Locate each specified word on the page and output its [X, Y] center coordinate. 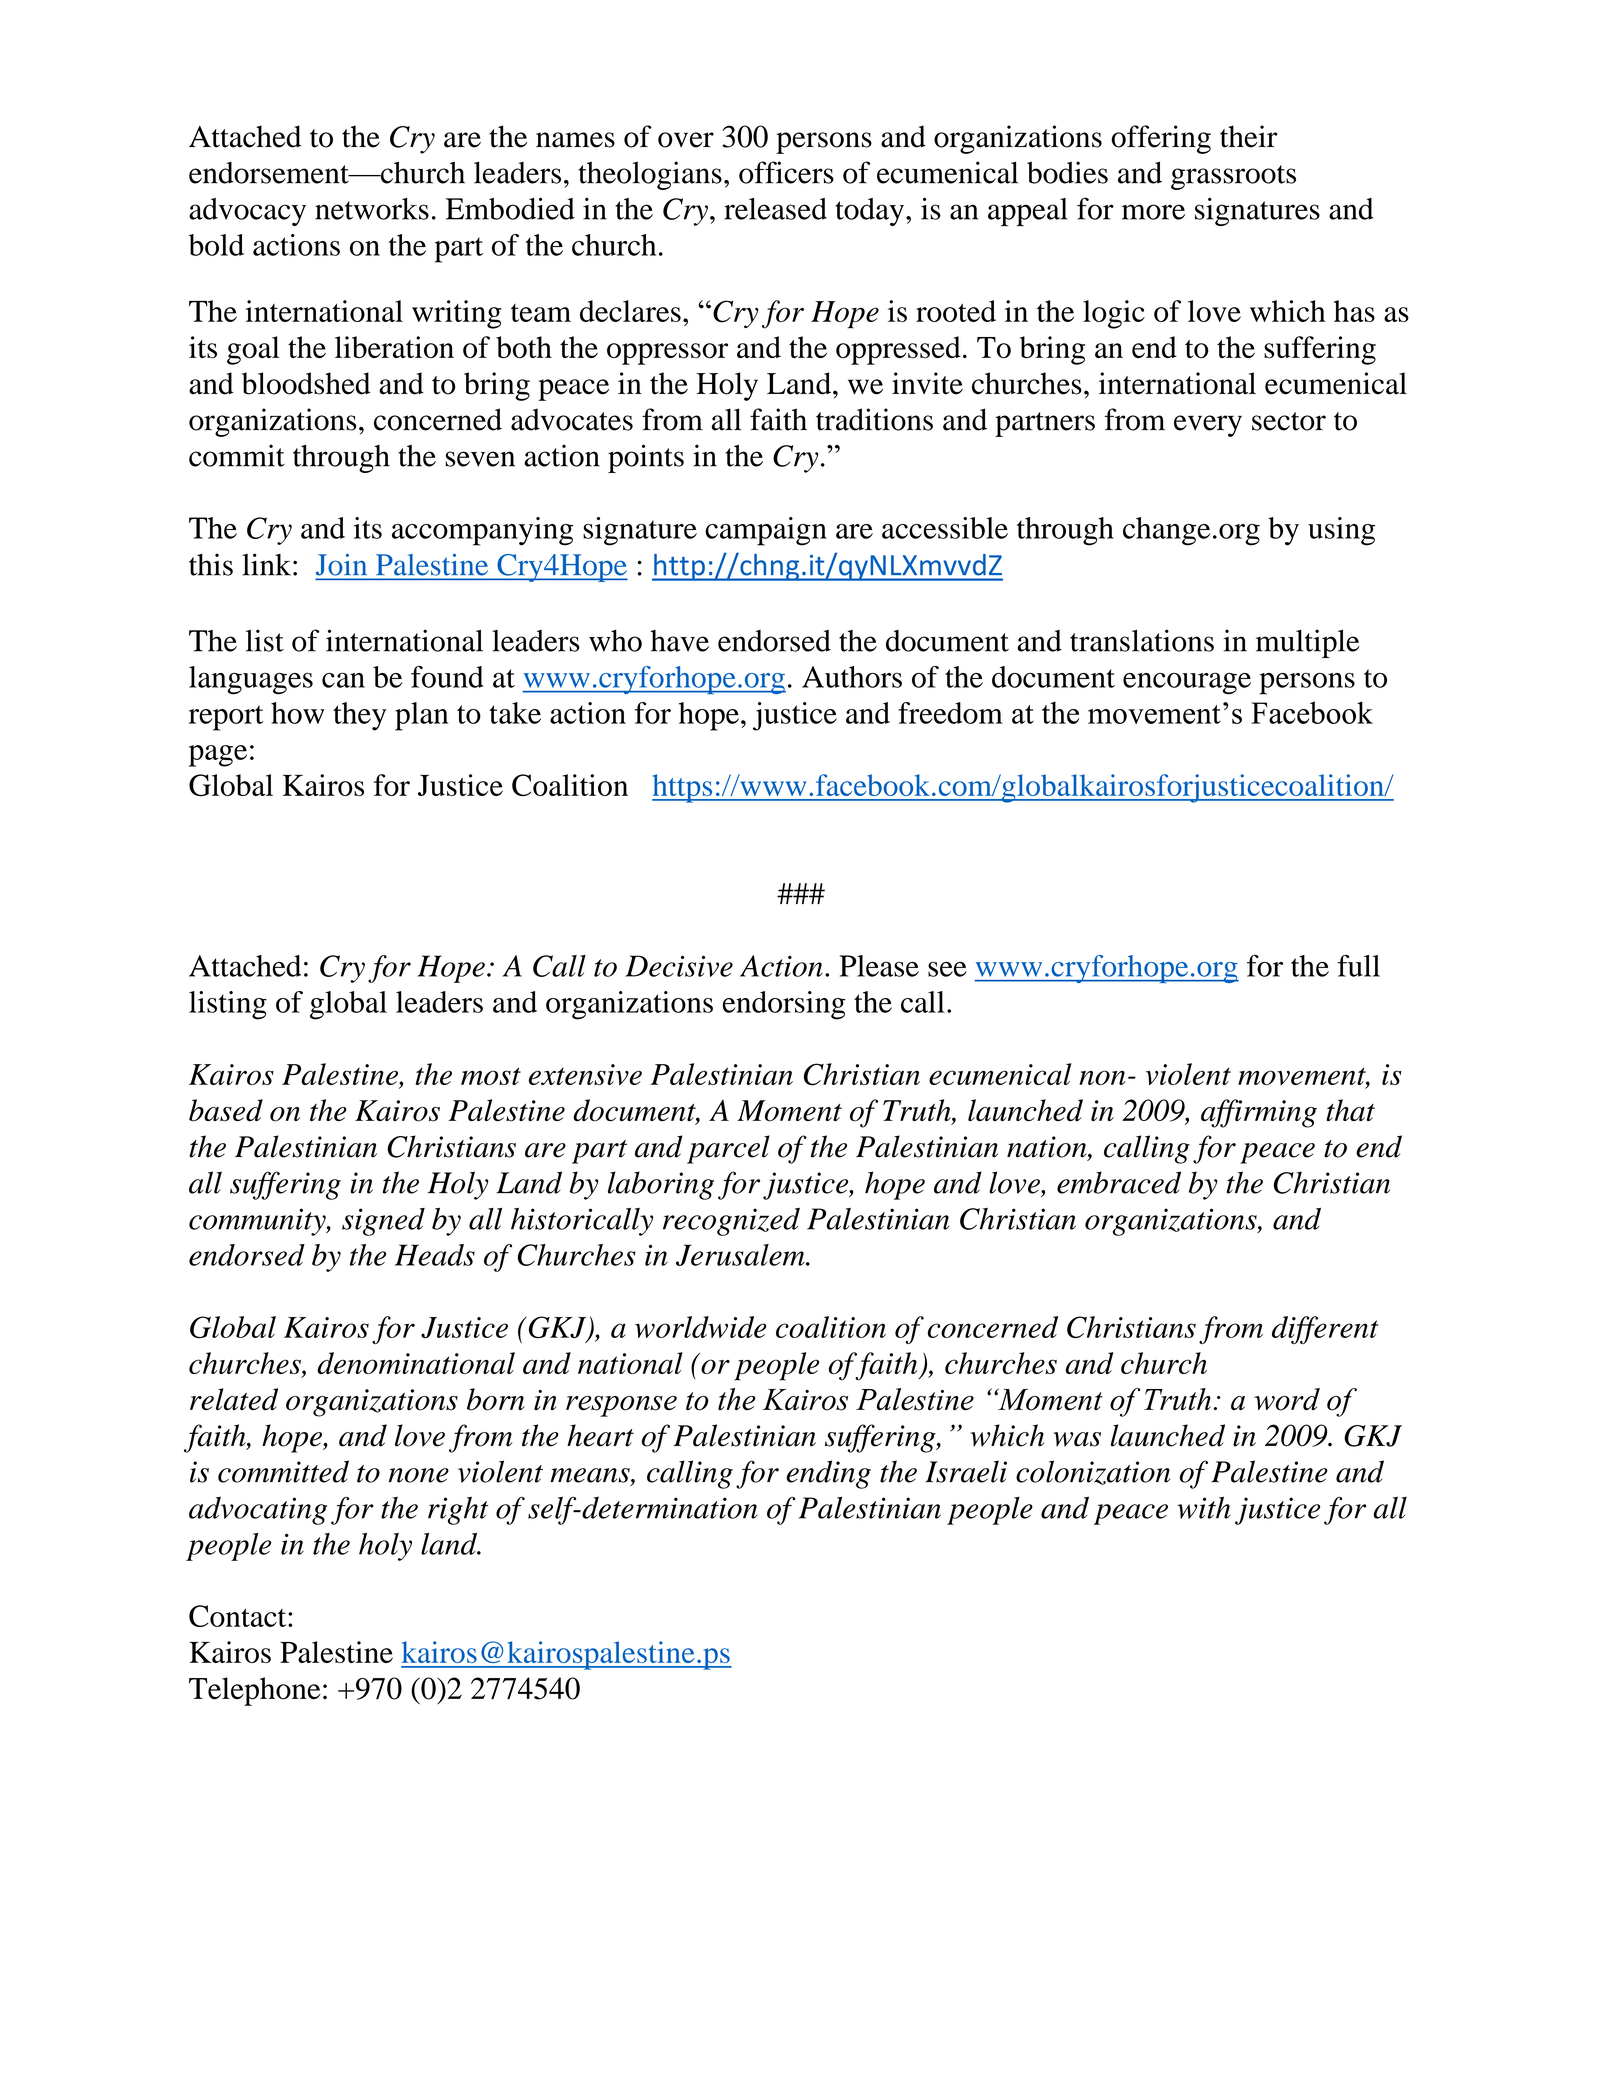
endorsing [784, 1005]
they [359, 716]
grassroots [1233, 177]
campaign [766, 531]
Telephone [255, 1691]
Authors [852, 677]
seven [480, 459]
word [1287, 1399]
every [1208, 426]
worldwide [701, 1327]
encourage [1187, 684]
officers [786, 172]
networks [372, 209]
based [226, 1110]
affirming [1259, 1113]
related [234, 1399]
